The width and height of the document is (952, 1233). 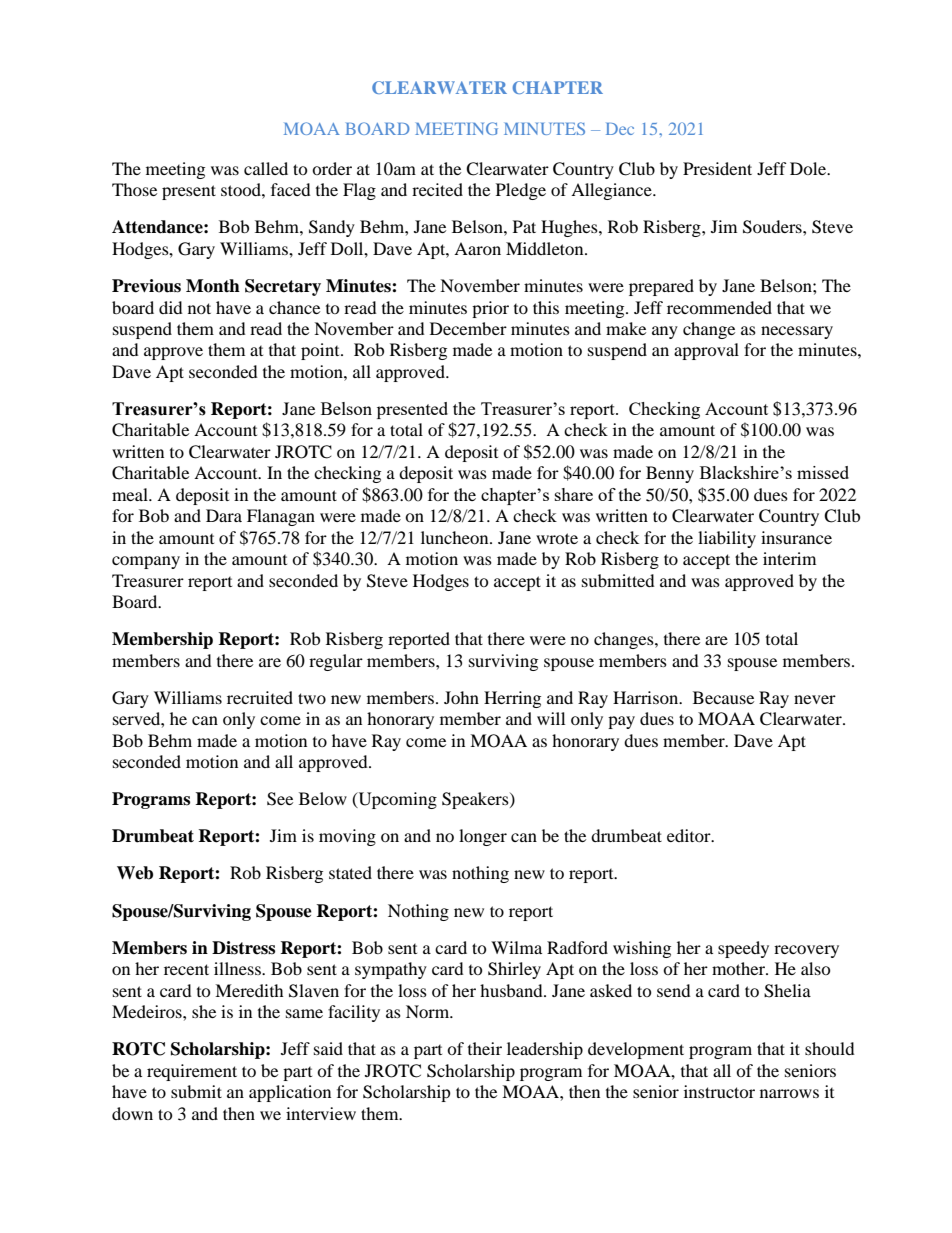 I want to click on called, so click(x=266, y=168).
